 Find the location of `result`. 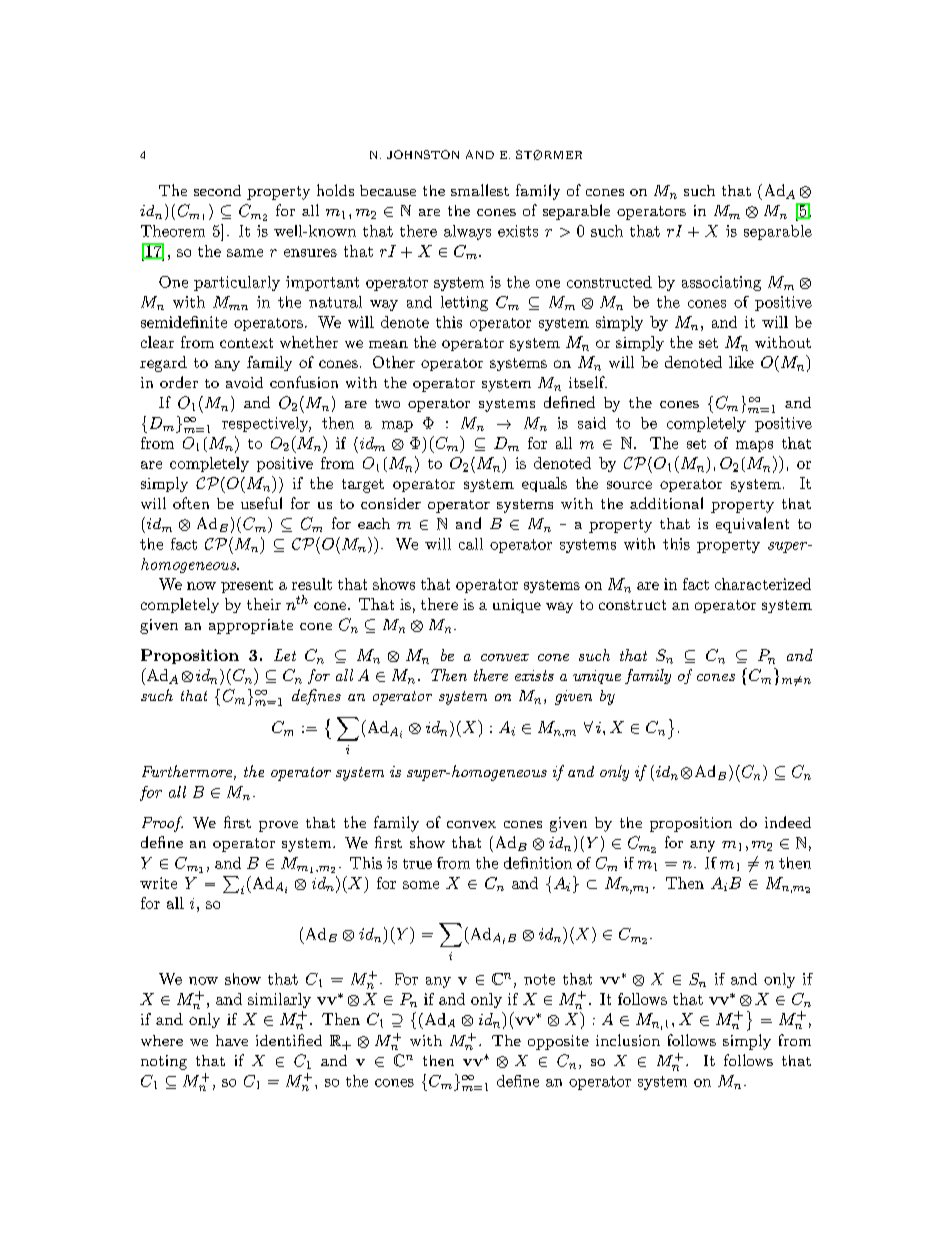

result is located at coordinates (312, 584).
